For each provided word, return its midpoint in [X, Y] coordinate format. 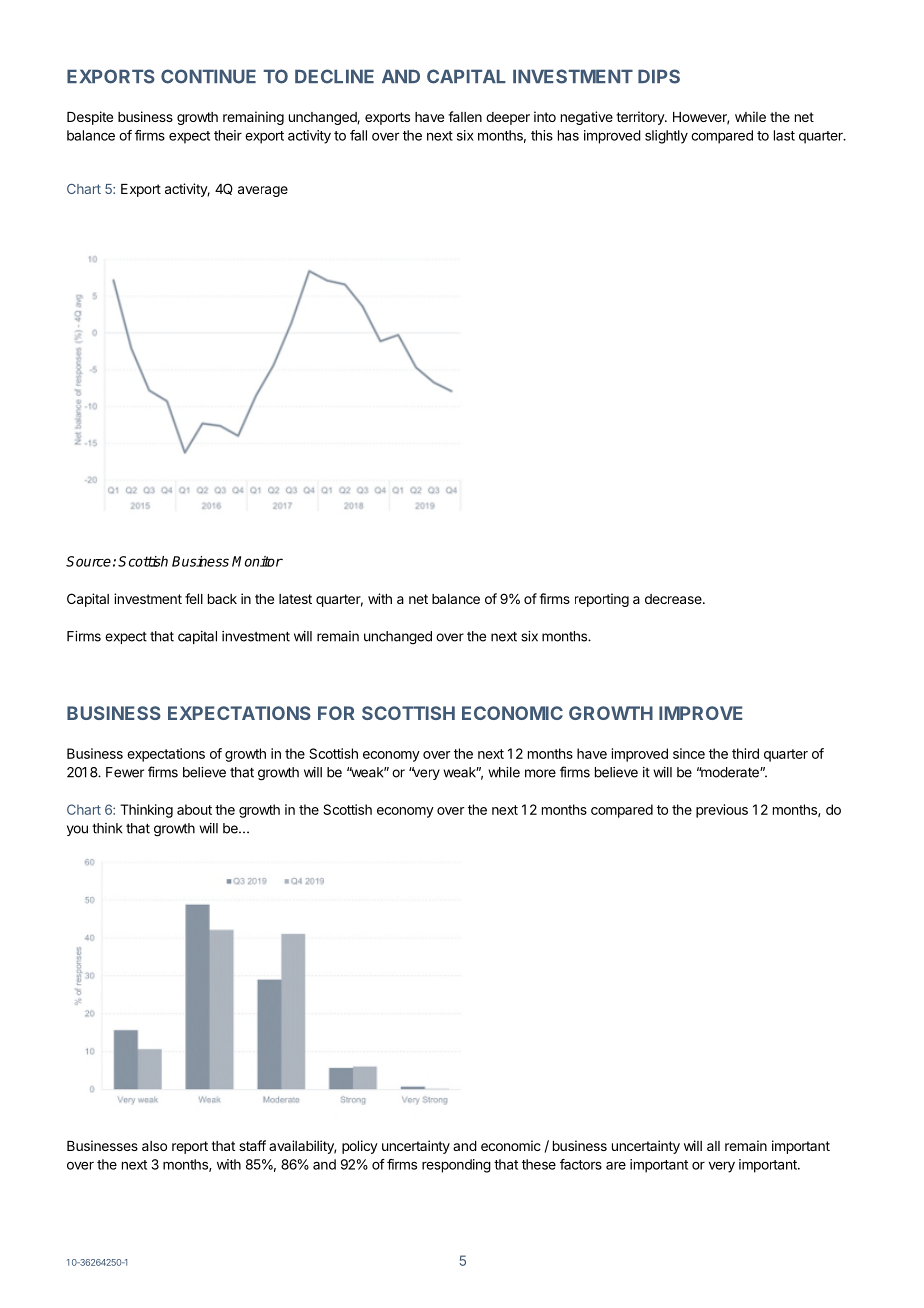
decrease [674, 599]
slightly [666, 137]
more [540, 773]
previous [722, 811]
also [154, 1146]
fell [194, 598]
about [194, 809]
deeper [508, 118]
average [263, 191]
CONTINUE [208, 76]
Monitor [257, 561]
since [689, 753]
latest [295, 599]
